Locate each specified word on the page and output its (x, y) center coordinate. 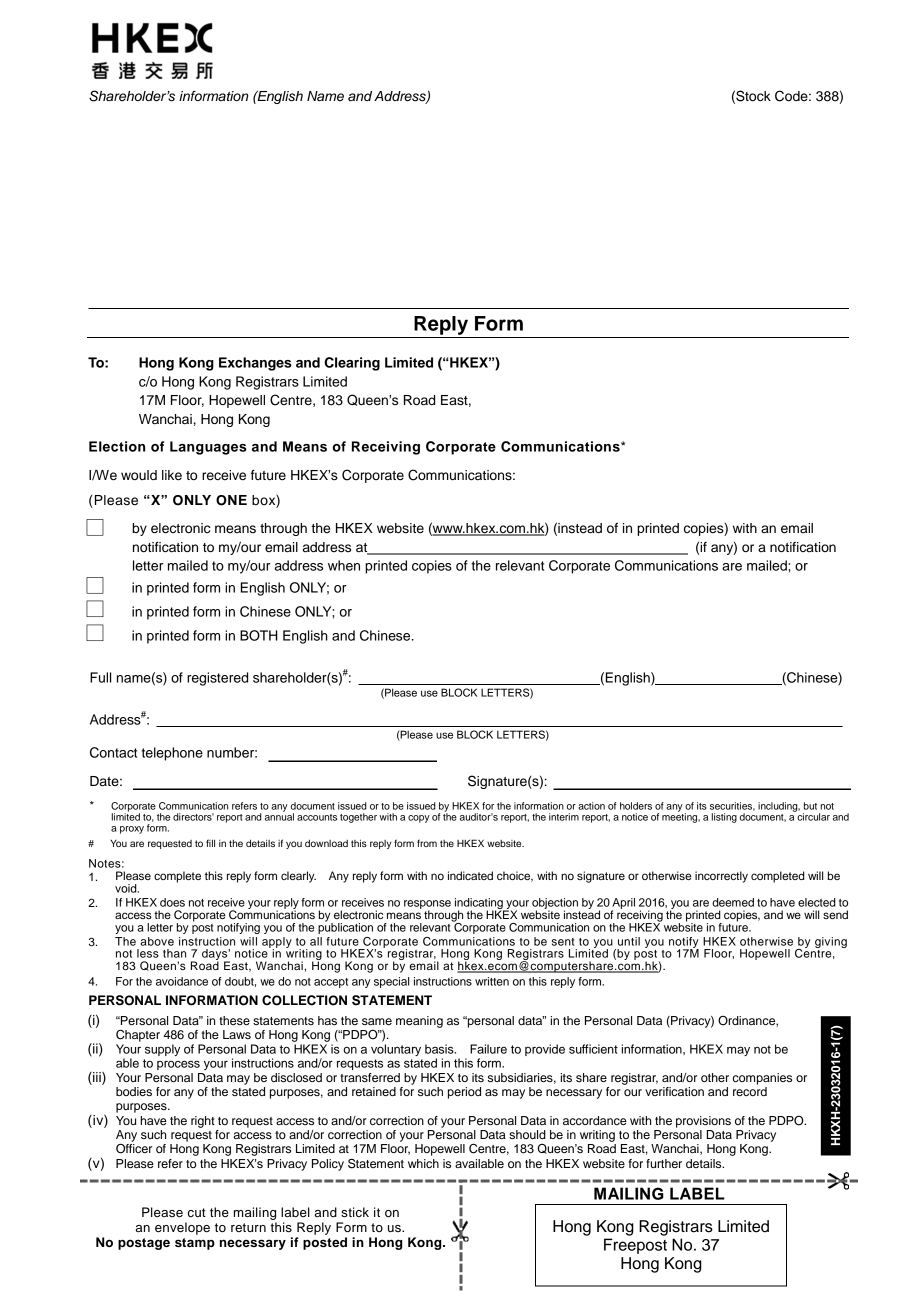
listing (724, 818)
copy (419, 819)
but (810, 806)
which (423, 1163)
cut (196, 1212)
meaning (419, 1022)
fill (210, 843)
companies (762, 1079)
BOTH (259, 635)
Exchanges (255, 364)
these (234, 1020)
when (344, 565)
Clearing (352, 364)
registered (217, 679)
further (664, 1163)
